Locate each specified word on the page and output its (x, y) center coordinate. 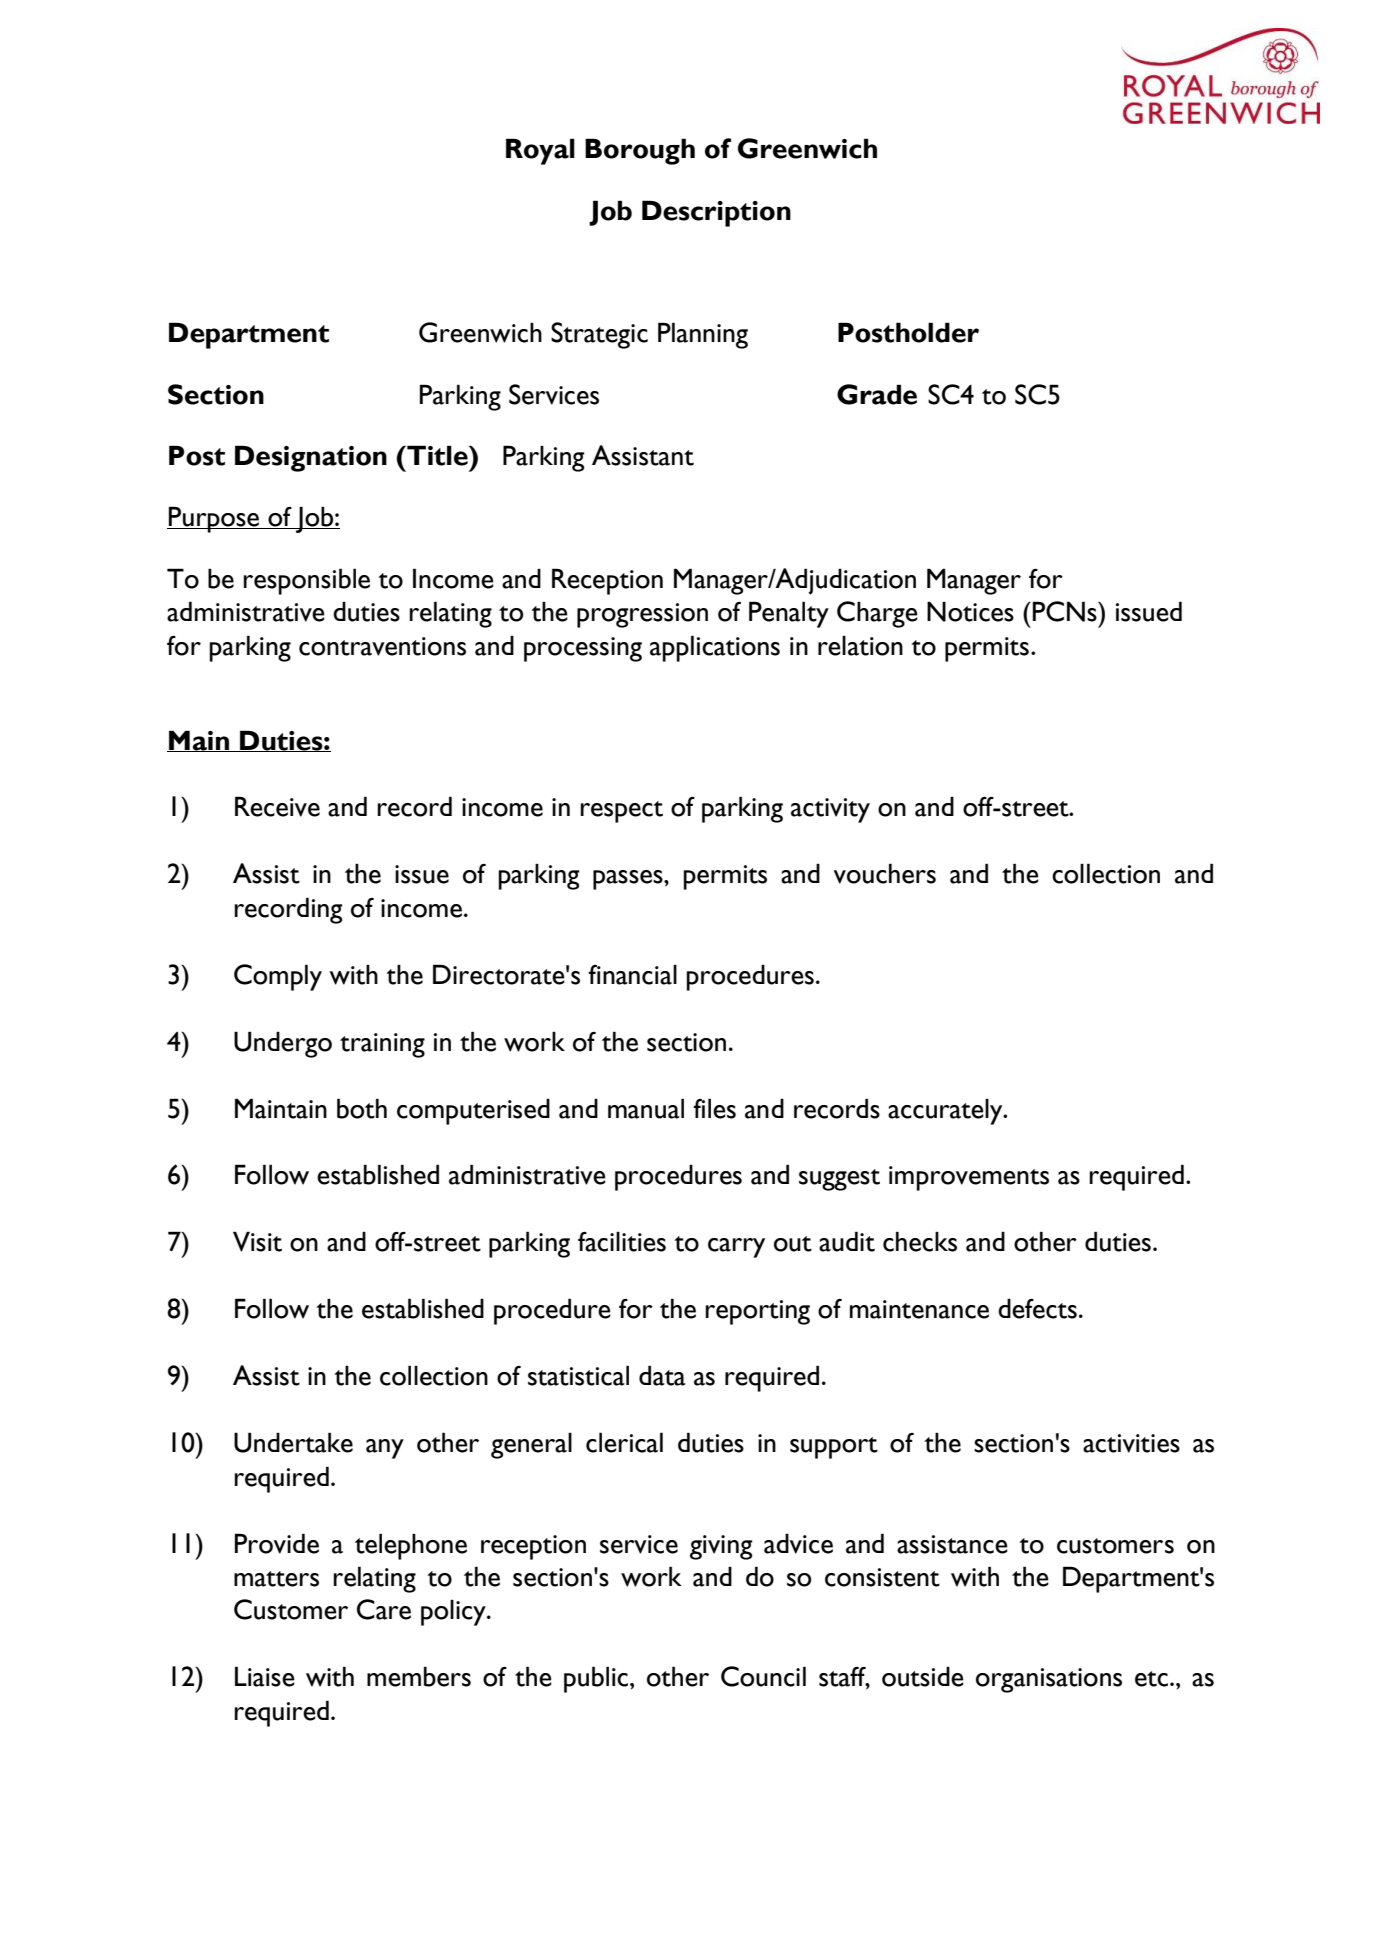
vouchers (885, 873)
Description (716, 213)
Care (384, 1609)
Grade (877, 394)
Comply (278, 977)
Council (763, 1676)
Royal (540, 151)
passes (629, 880)
